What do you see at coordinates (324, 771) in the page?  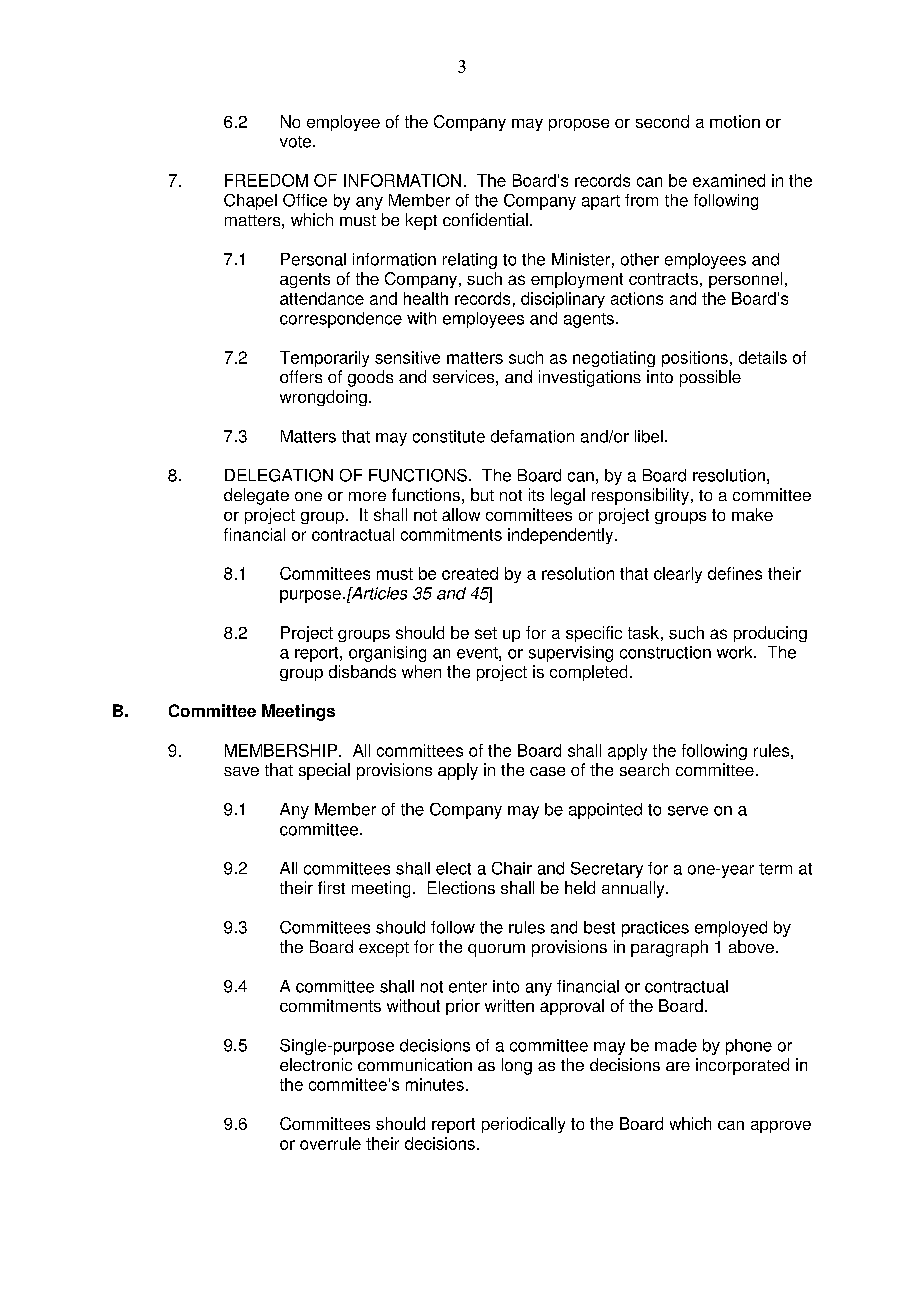 I see `special` at bounding box center [324, 771].
